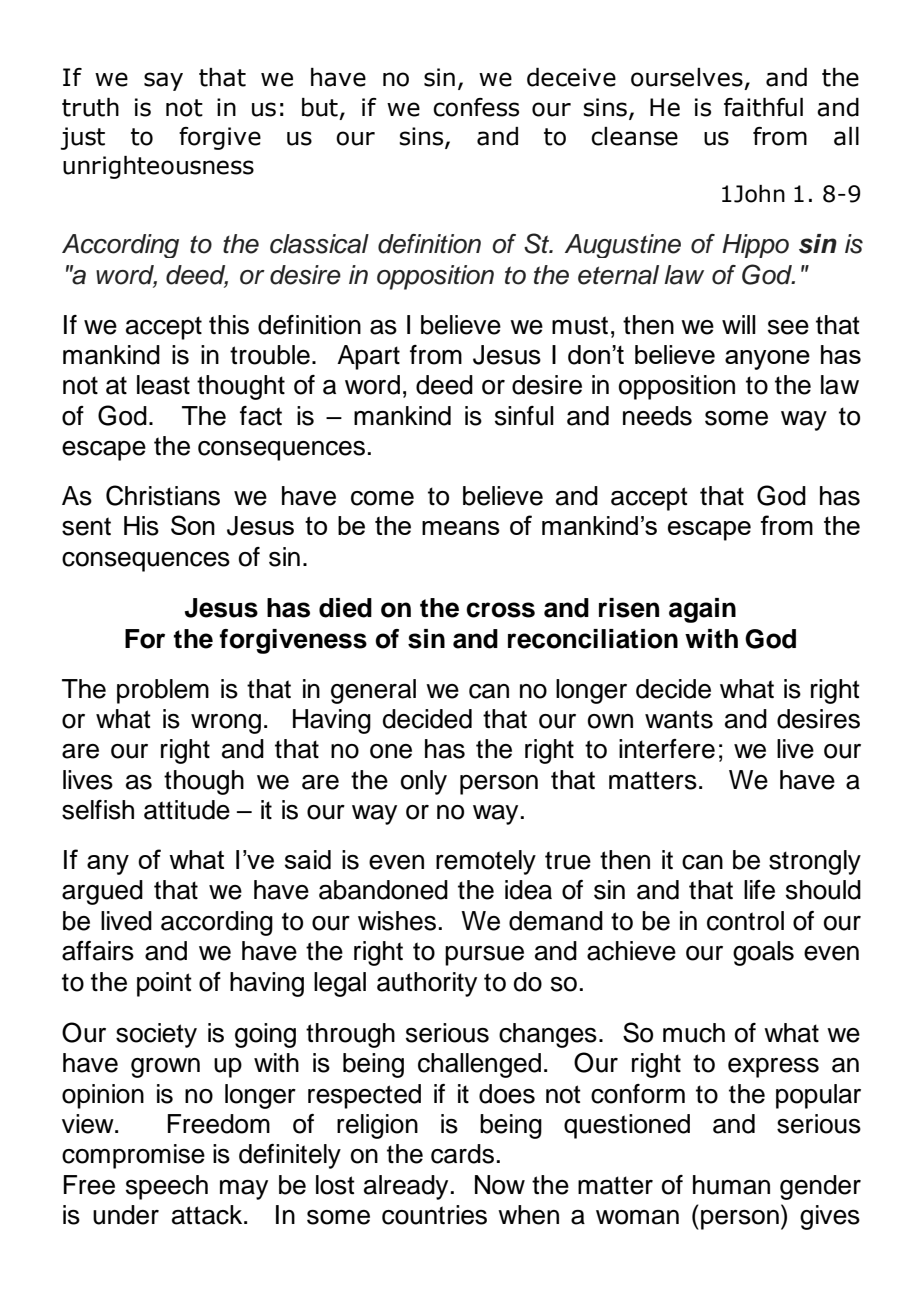  What do you see at coordinates (763, 107) in the page?
I see `faithful` at bounding box center [763, 107].
